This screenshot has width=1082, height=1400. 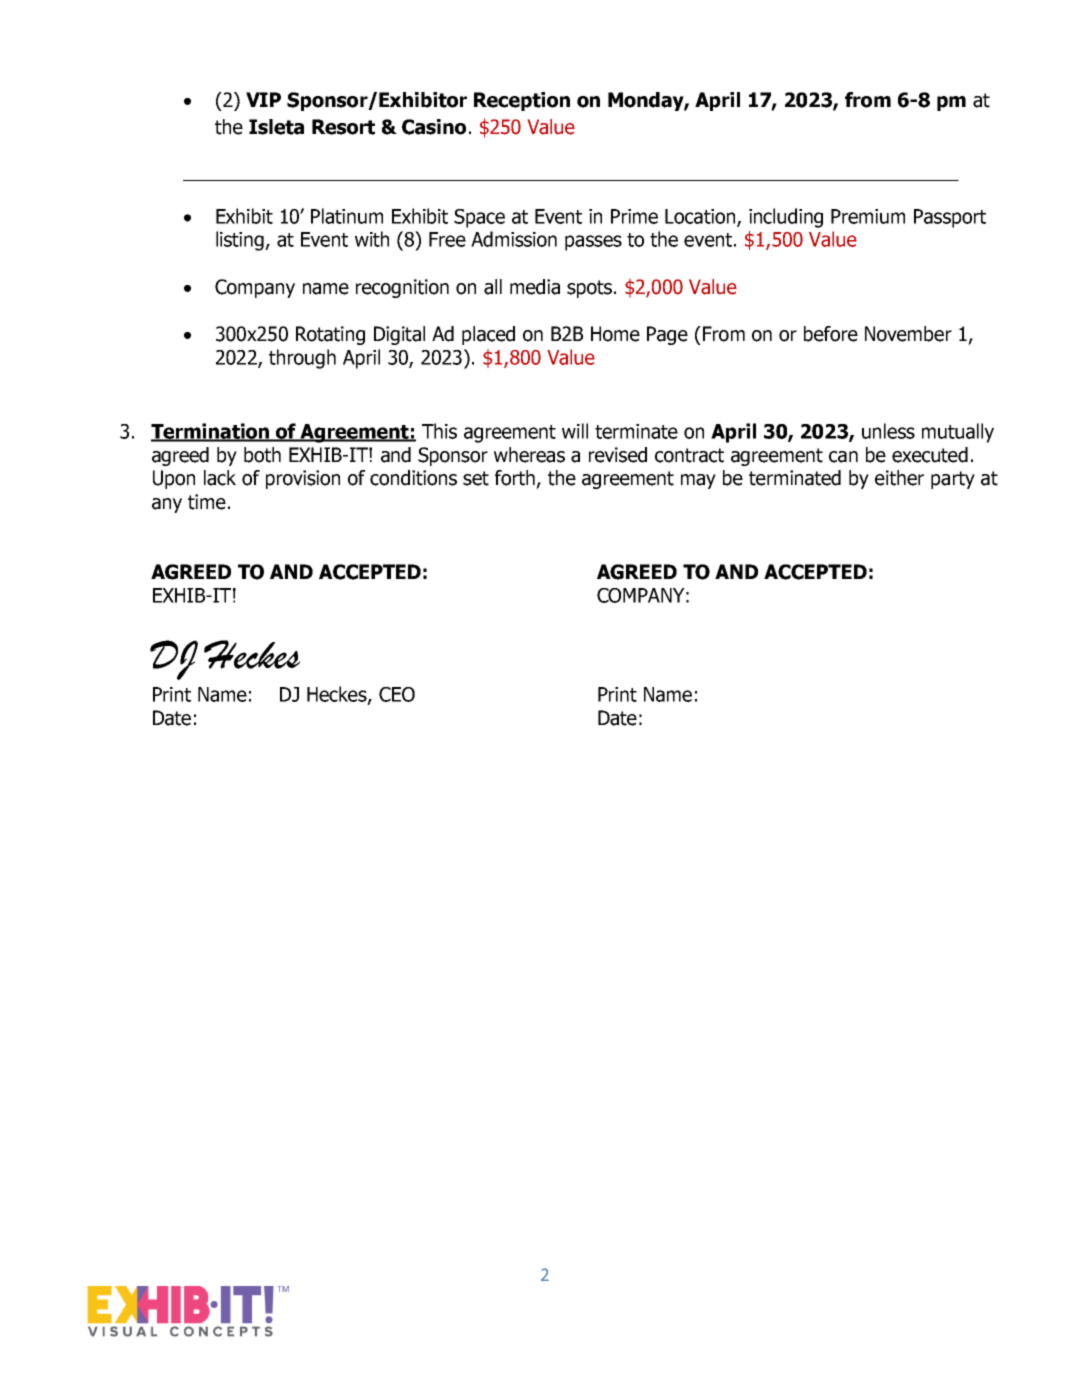 What do you see at coordinates (522, 101) in the screenshot?
I see `Reception` at bounding box center [522, 101].
